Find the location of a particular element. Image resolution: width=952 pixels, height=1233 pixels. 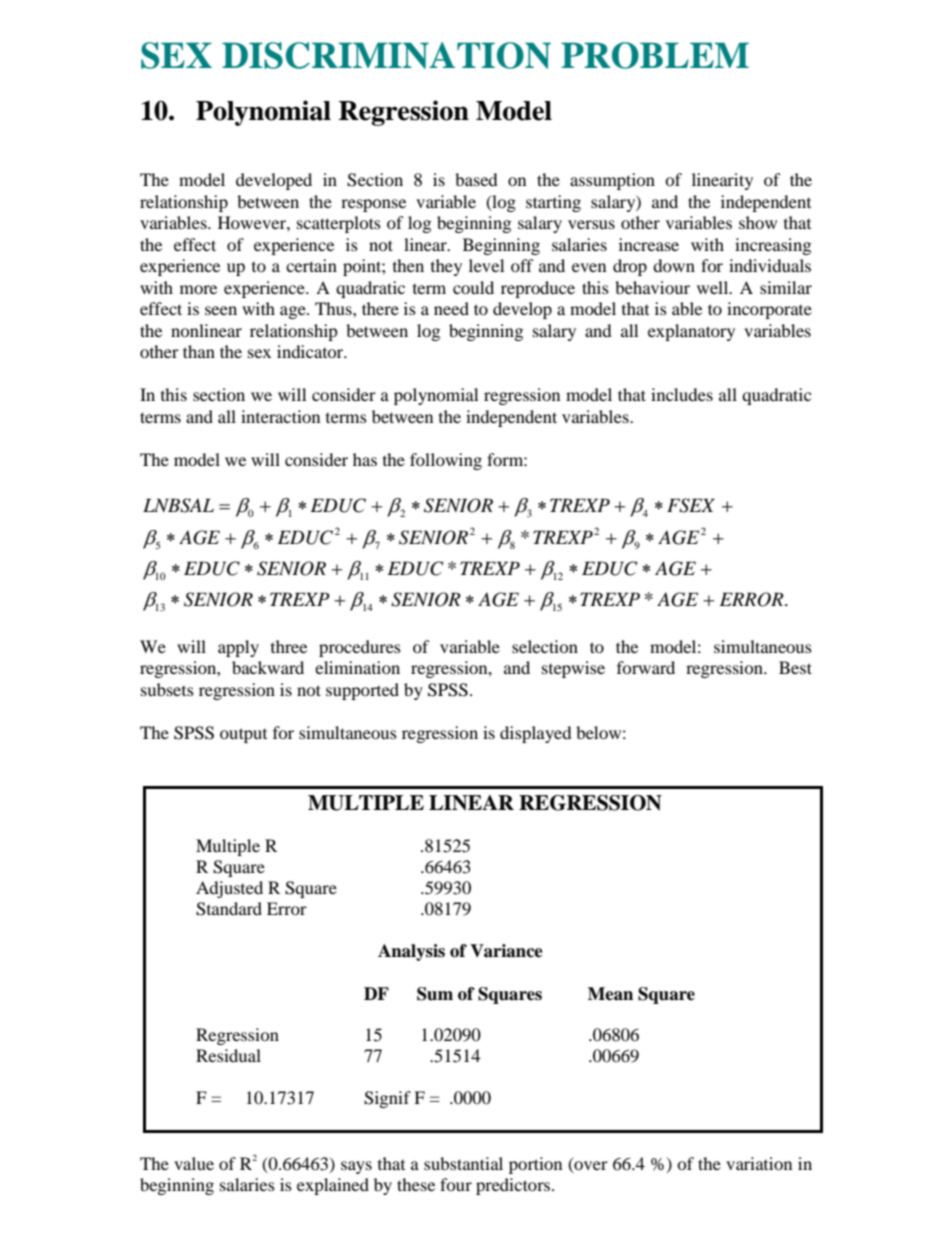

value is located at coordinates (194, 1163).
